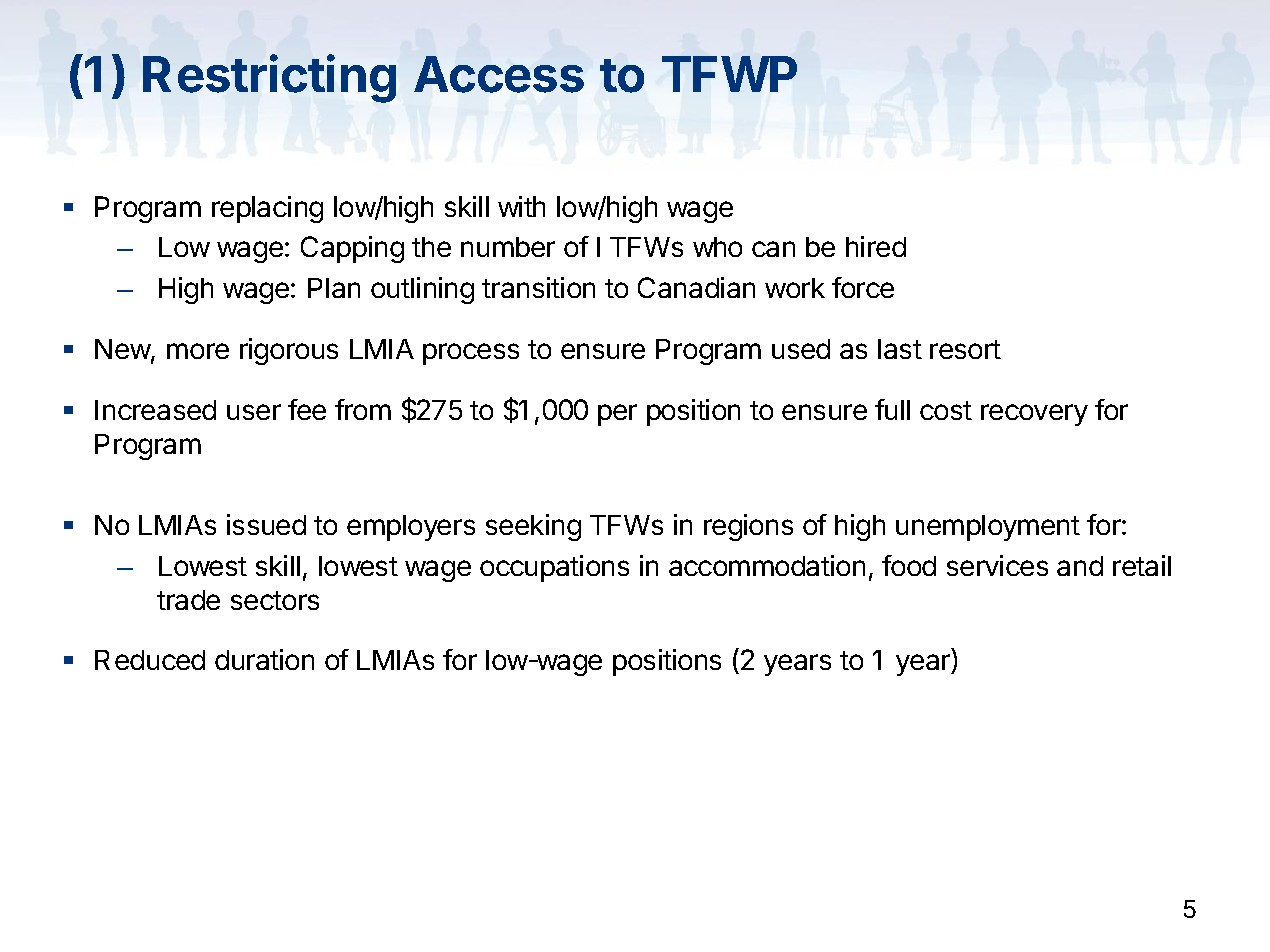  Describe the element at coordinates (876, 246) in the document. I see `hired` at that location.
